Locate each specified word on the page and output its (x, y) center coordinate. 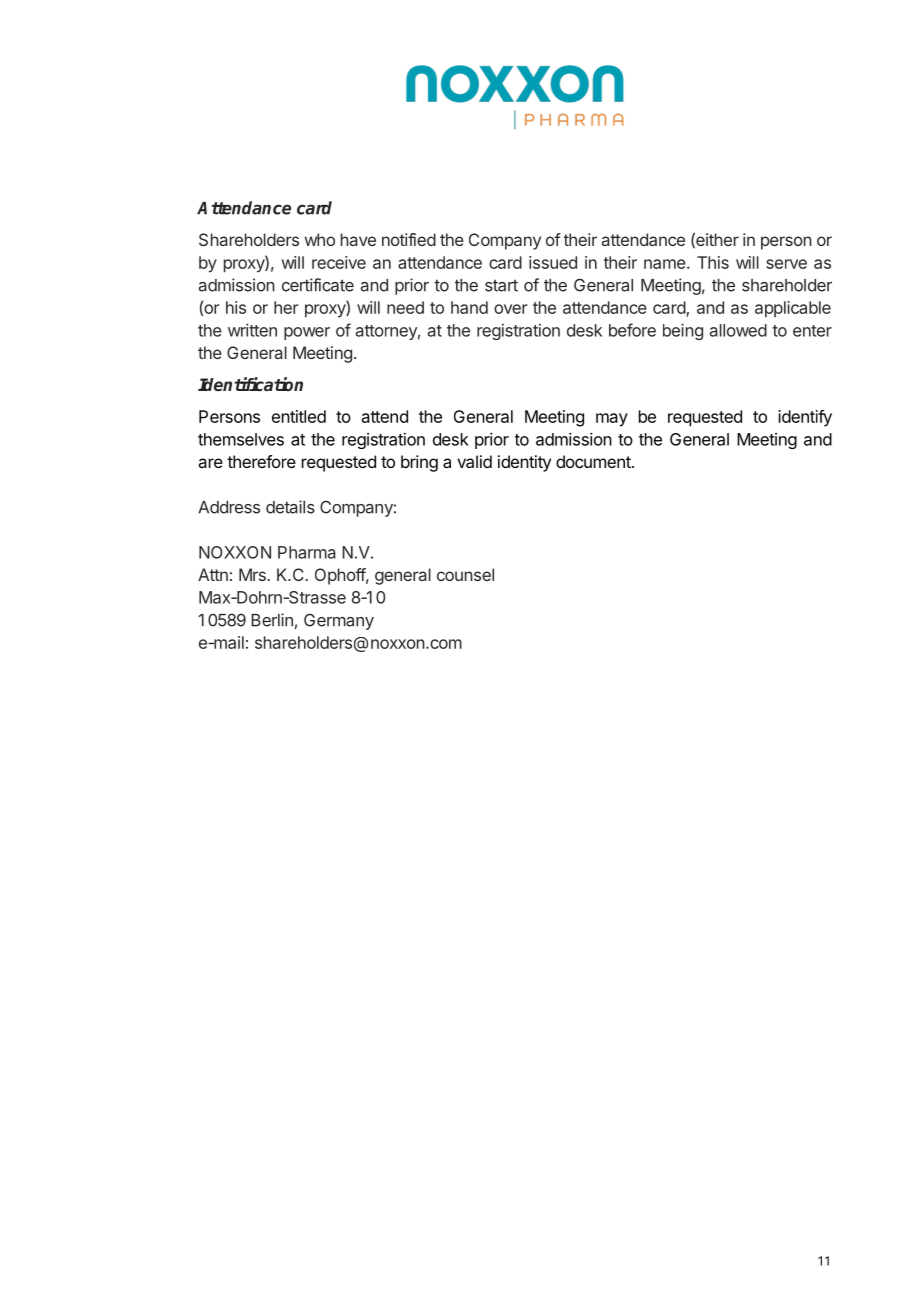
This (713, 262)
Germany (339, 621)
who (320, 239)
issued (553, 262)
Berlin (272, 620)
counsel (465, 574)
